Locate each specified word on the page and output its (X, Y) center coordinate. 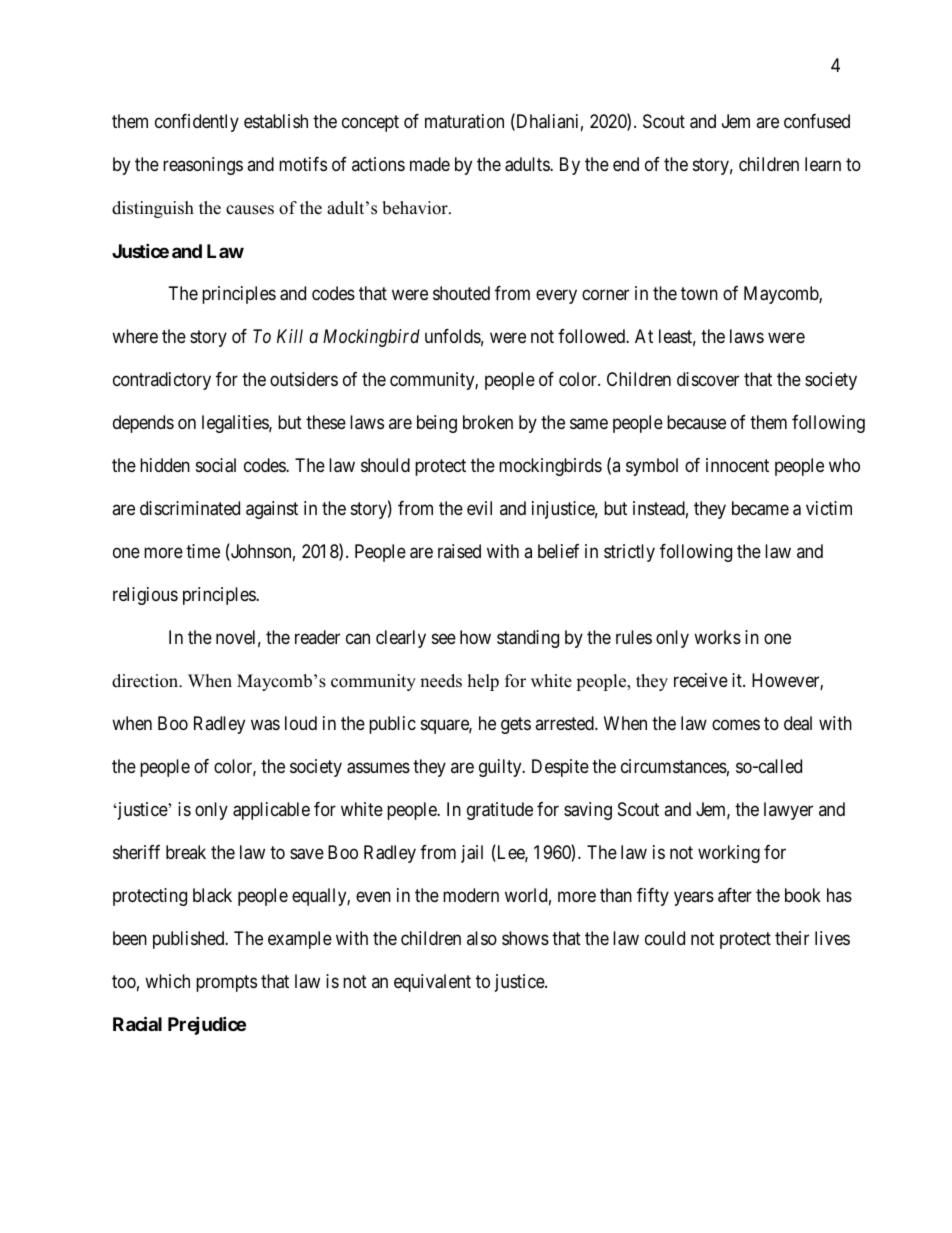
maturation (464, 121)
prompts (226, 983)
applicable (271, 811)
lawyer (788, 811)
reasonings (203, 166)
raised (459, 551)
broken (488, 422)
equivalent (432, 983)
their (792, 938)
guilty (501, 768)
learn (823, 164)
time (203, 551)
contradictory (162, 381)
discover (708, 379)
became (760, 508)
